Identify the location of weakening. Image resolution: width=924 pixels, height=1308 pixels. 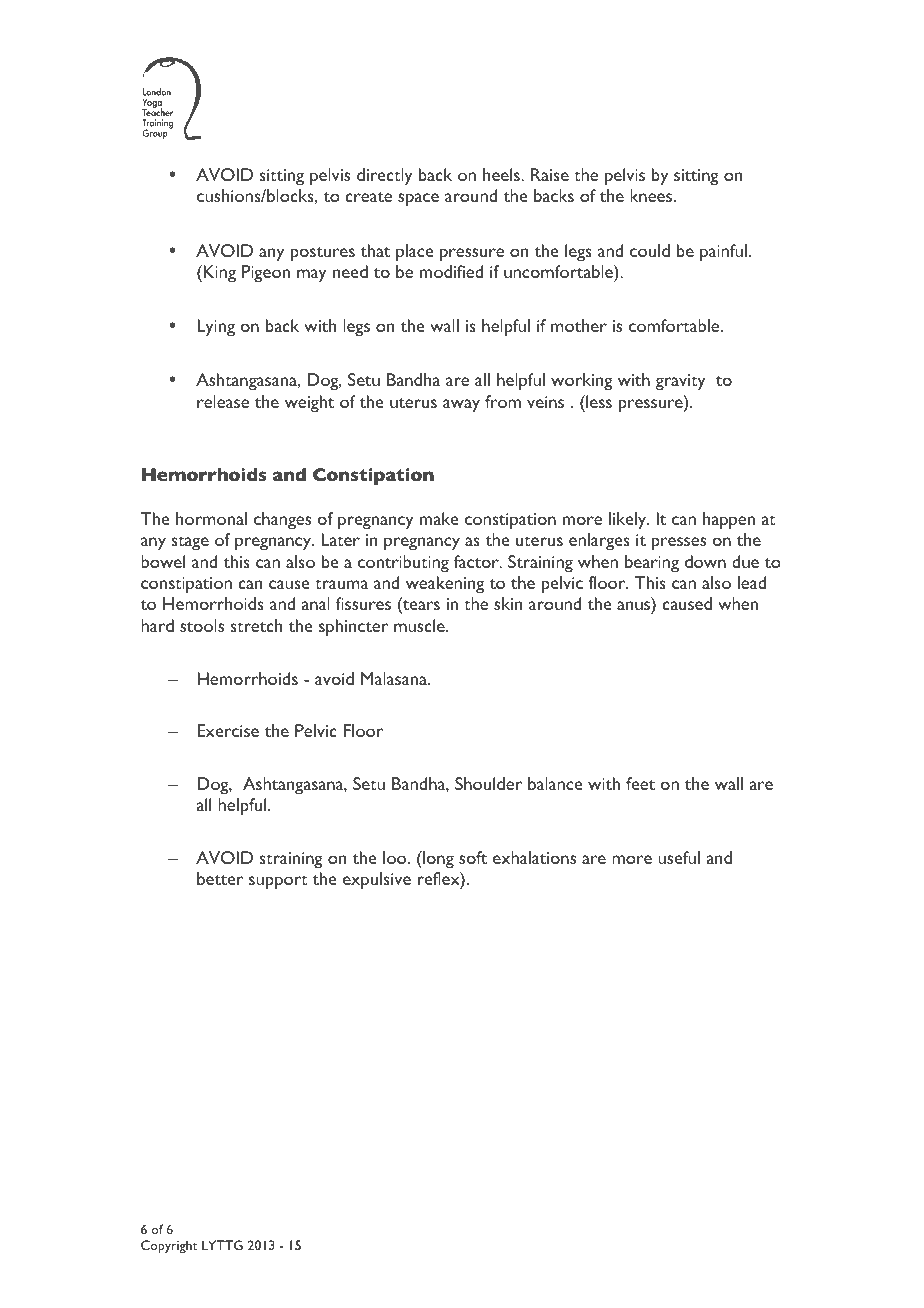
(445, 585).
